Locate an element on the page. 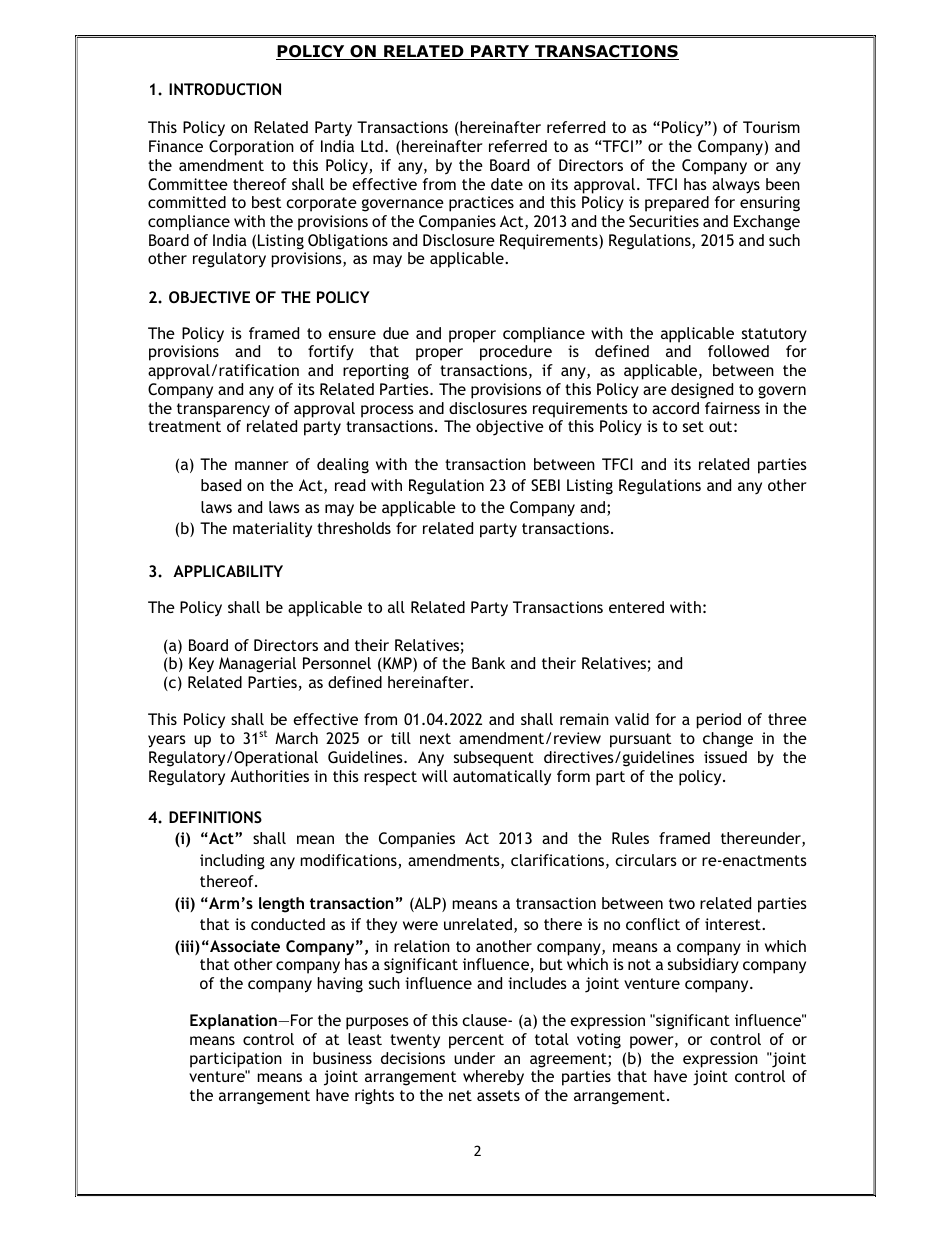 The width and height of the page is (952, 1233). business is located at coordinates (342, 1058).
